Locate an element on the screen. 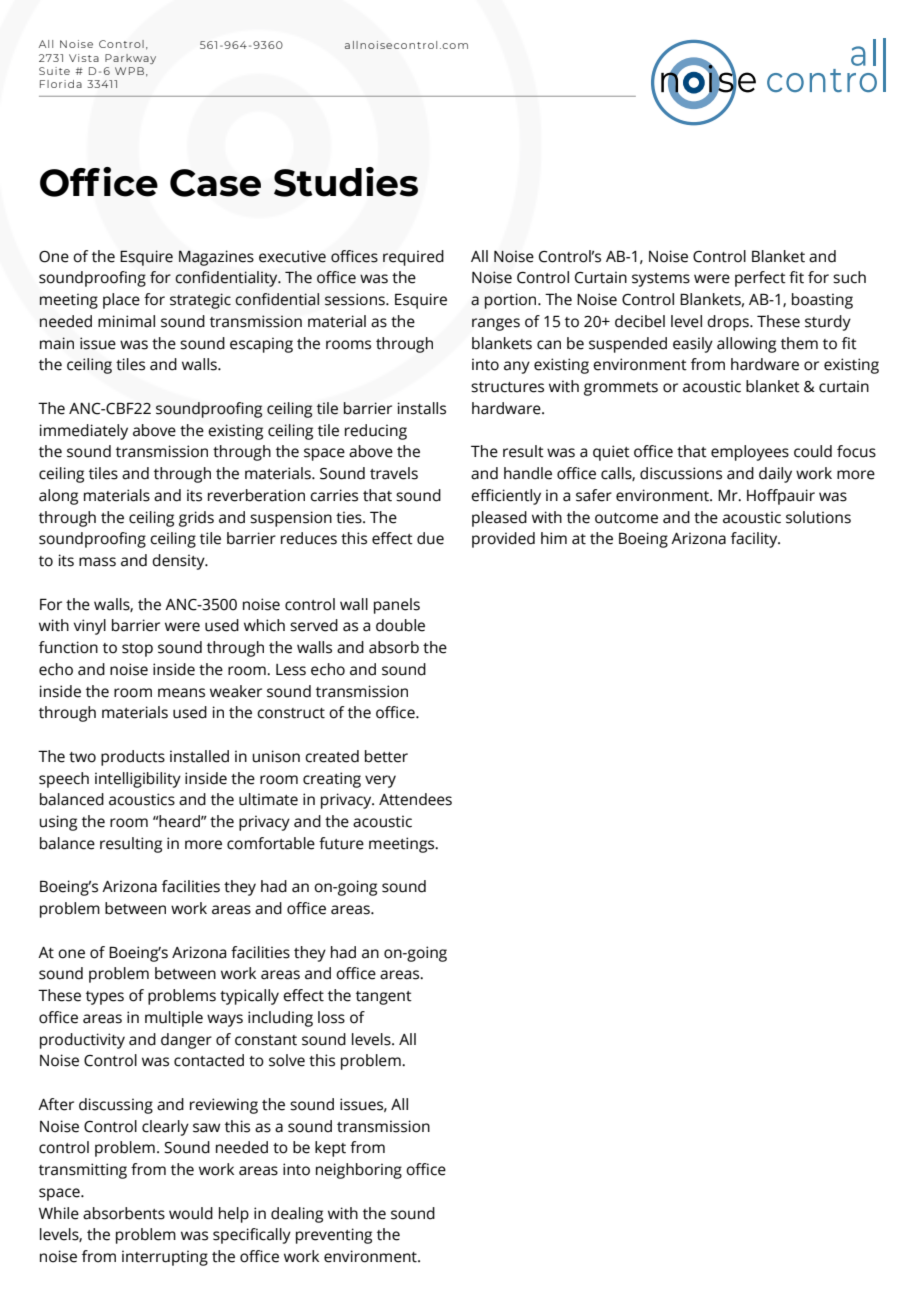 The width and height of the screenshot is (924, 1308). stop is located at coordinates (137, 650).
